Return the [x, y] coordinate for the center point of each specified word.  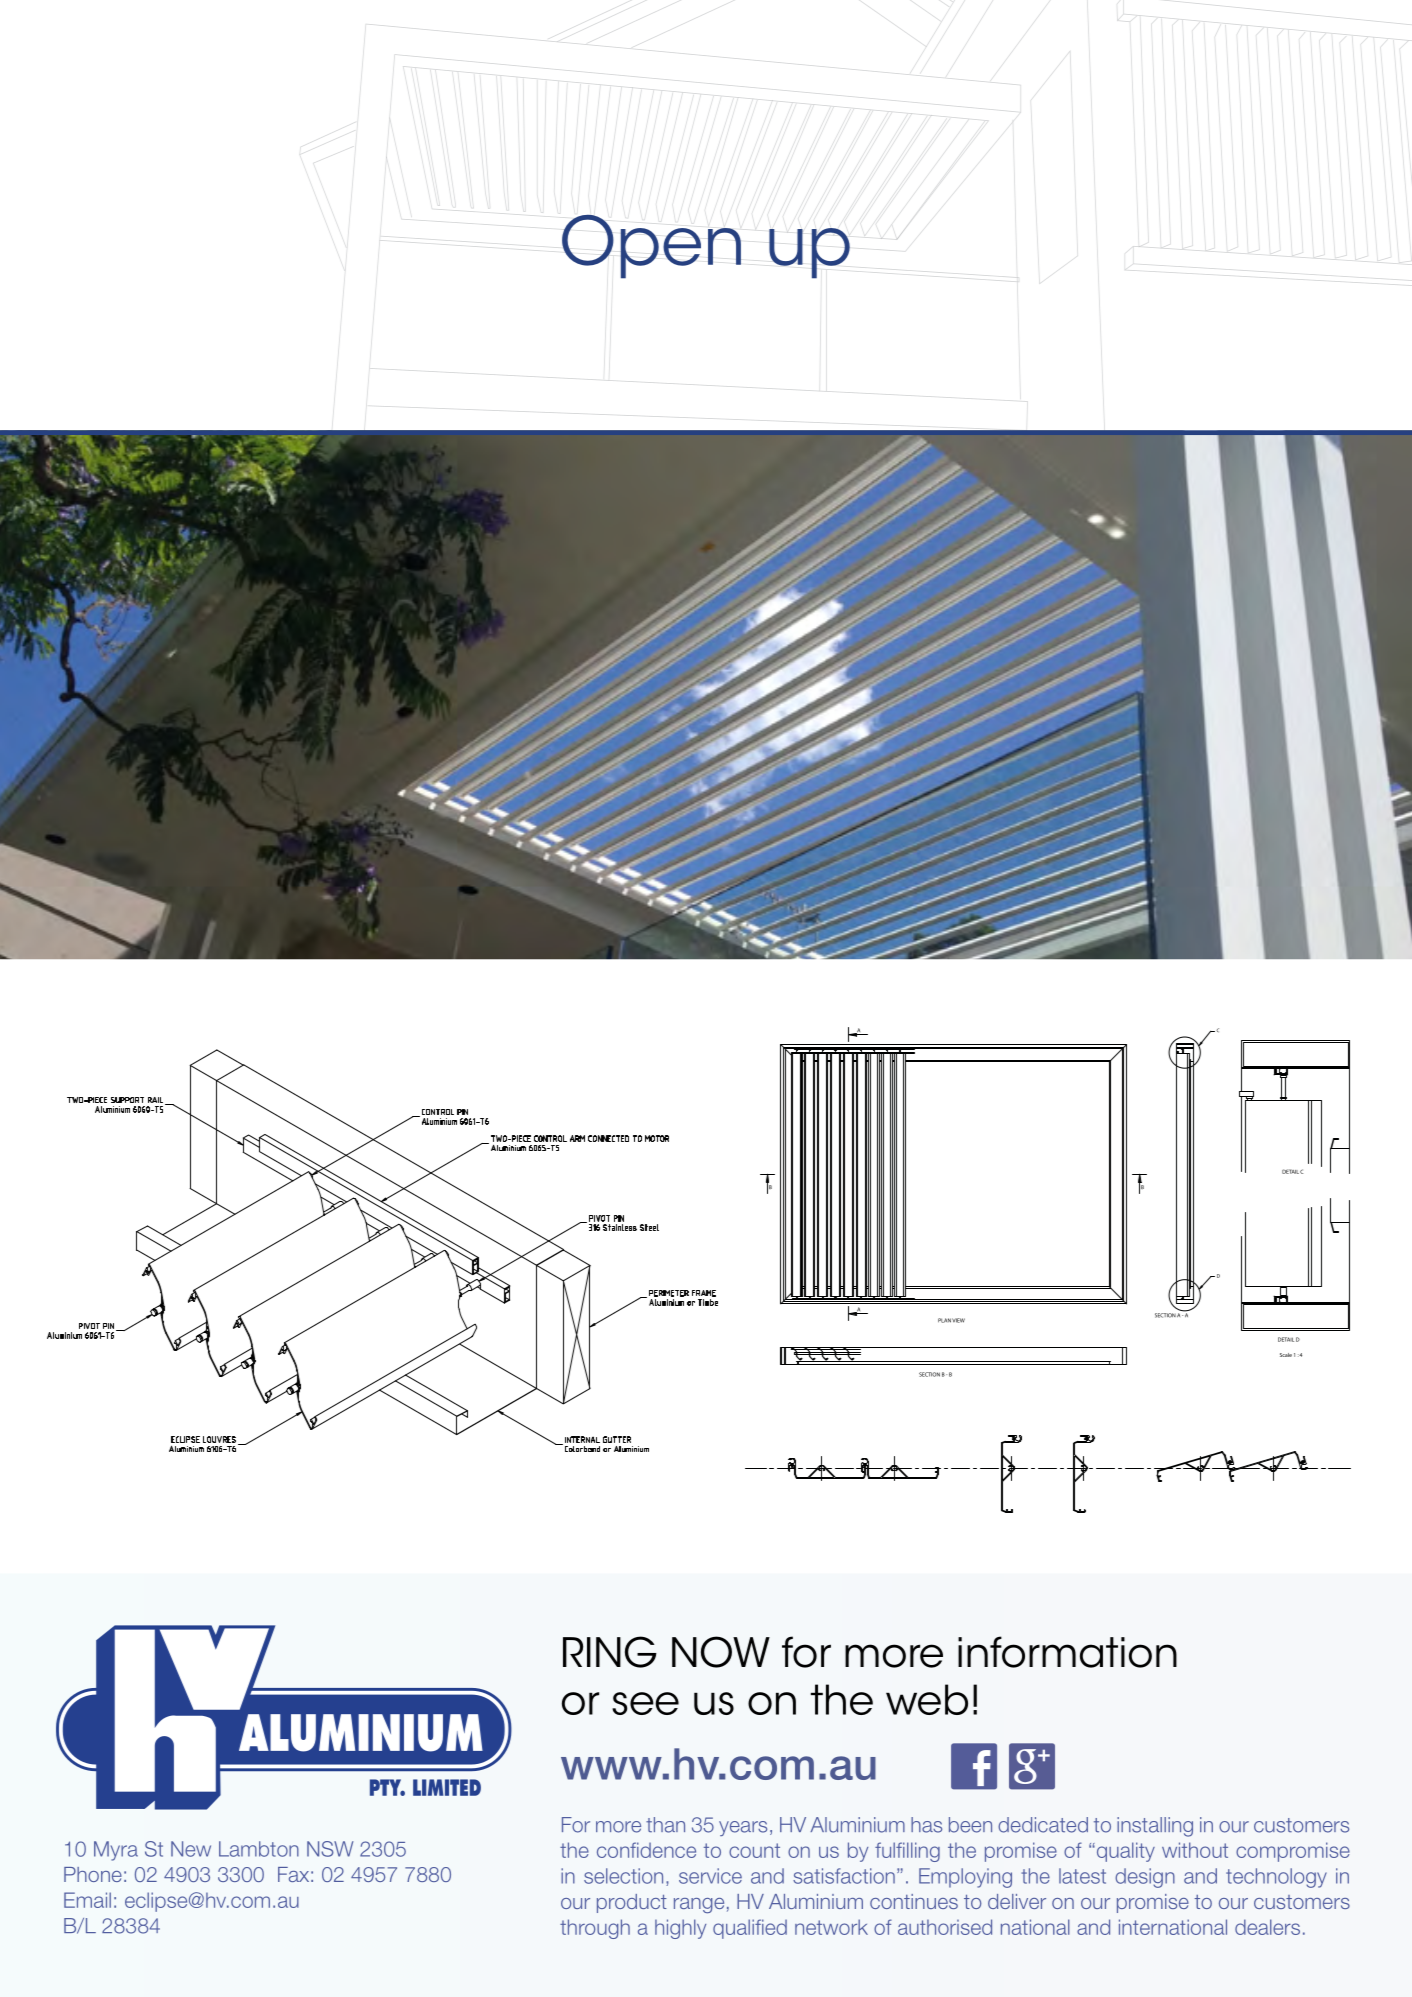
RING [610, 1652]
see [645, 1703]
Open [651, 247]
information [1067, 1652]
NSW [330, 1849]
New [191, 1849]
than [665, 1825]
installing [1155, 1827]
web [927, 1699]
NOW [721, 1652]
